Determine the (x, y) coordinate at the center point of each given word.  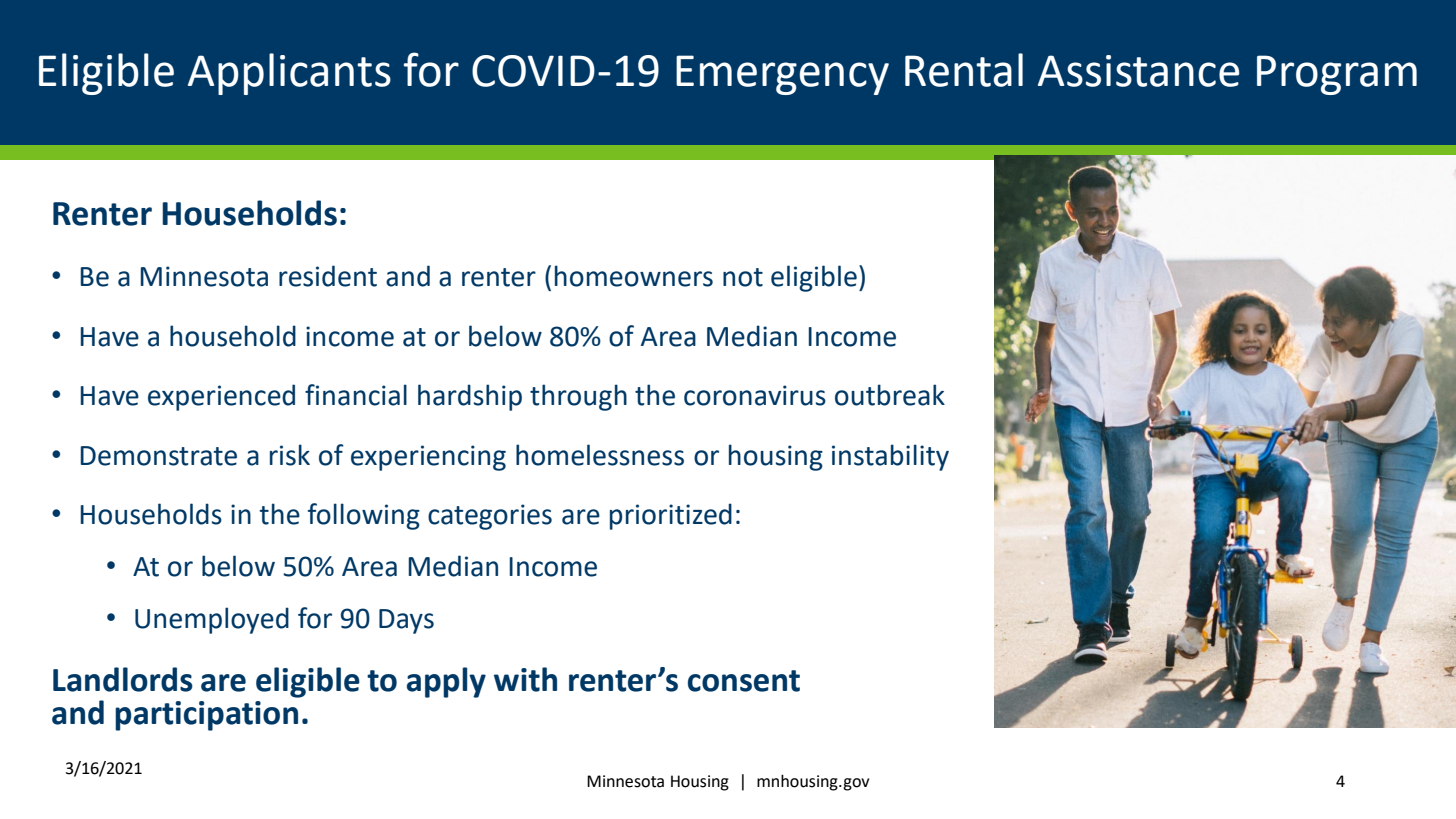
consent (744, 681)
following (364, 516)
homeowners (634, 276)
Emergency (782, 75)
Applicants (289, 74)
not (743, 277)
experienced (221, 397)
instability (890, 457)
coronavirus (755, 395)
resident (328, 276)
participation (206, 716)
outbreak (890, 395)
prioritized (671, 516)
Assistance (1138, 71)
